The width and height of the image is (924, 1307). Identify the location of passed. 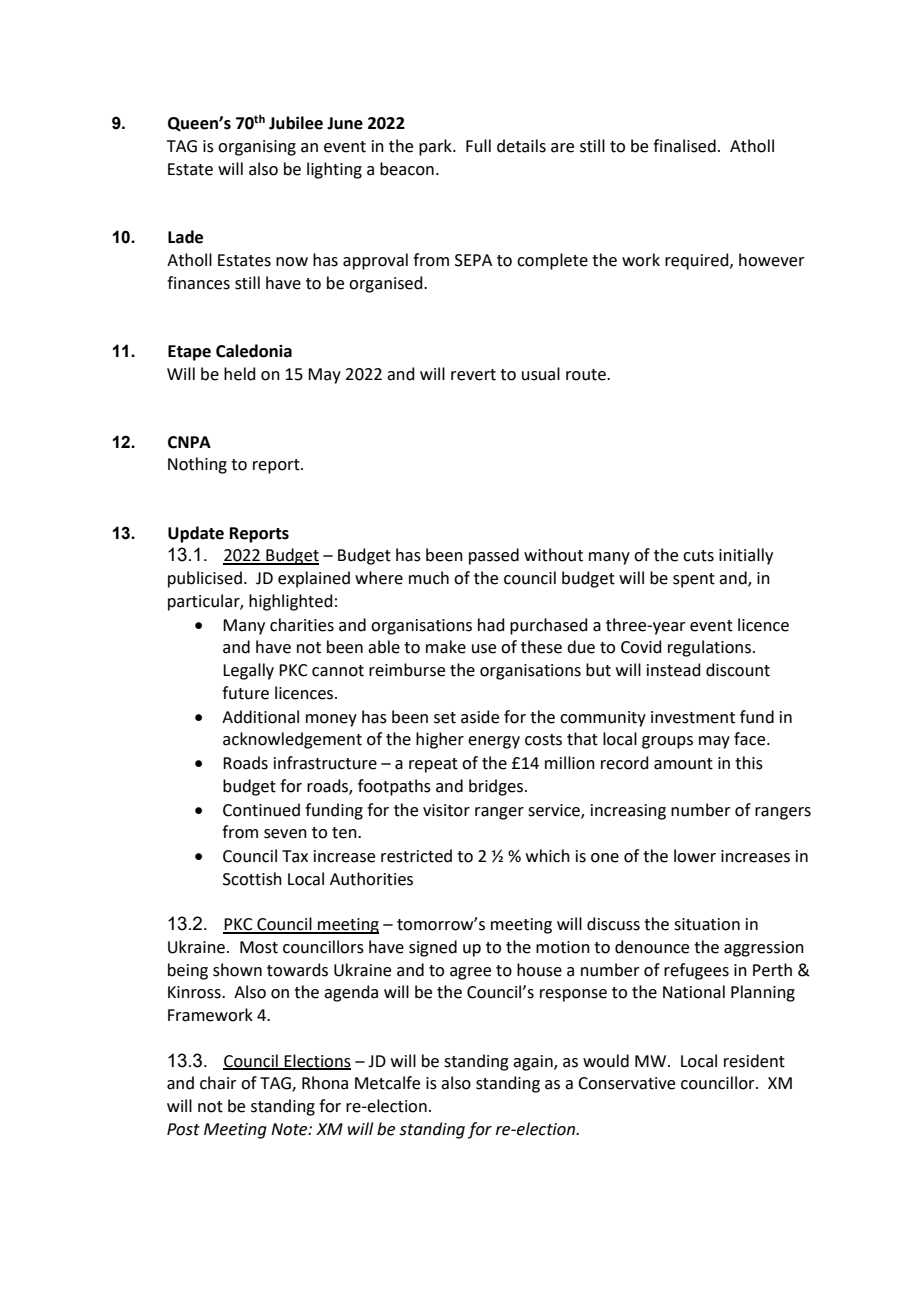
(494, 556).
